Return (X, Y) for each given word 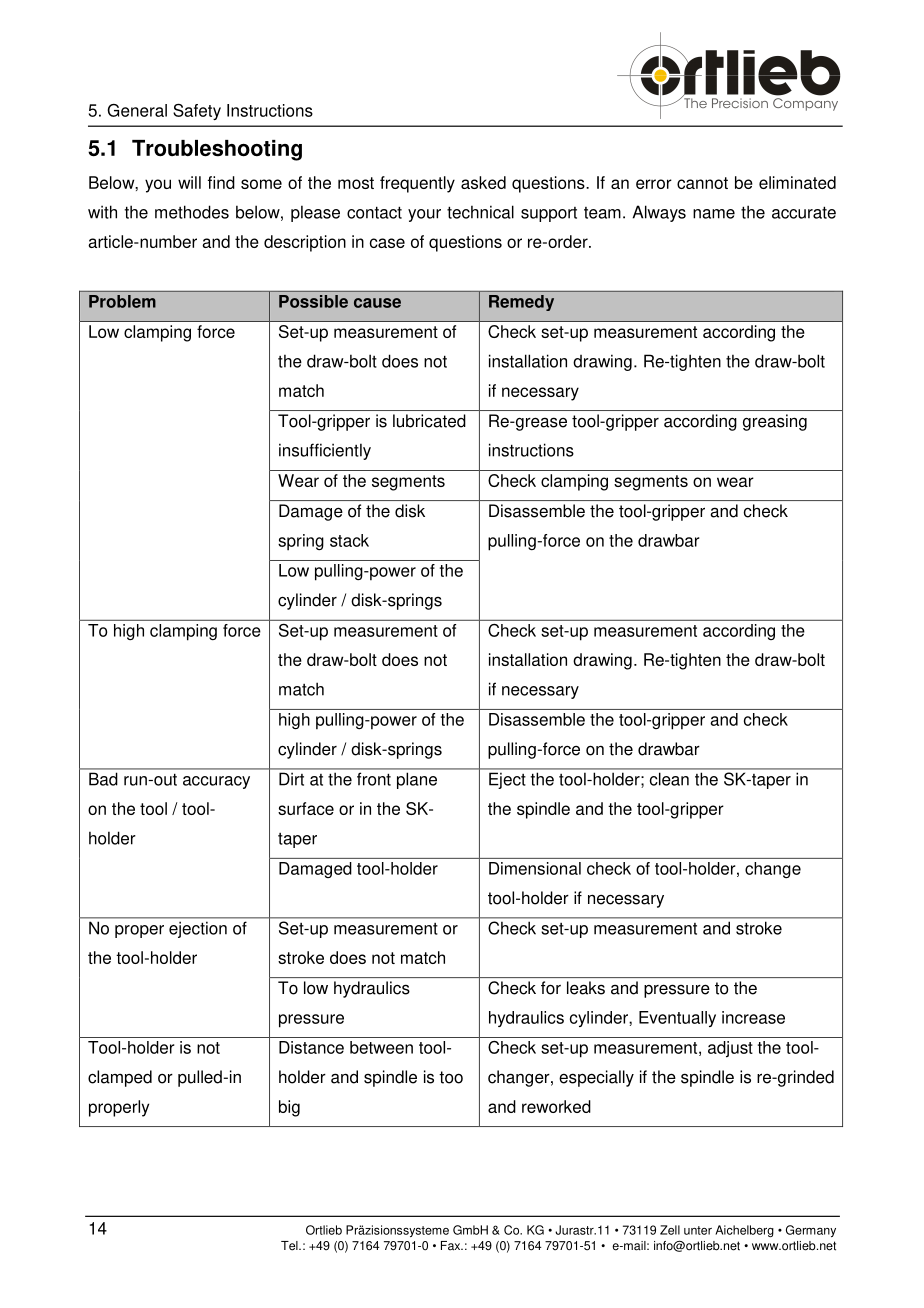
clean (669, 779)
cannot (702, 183)
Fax (452, 1246)
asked (483, 182)
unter (698, 1230)
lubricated (429, 421)
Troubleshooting (217, 150)
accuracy (216, 782)
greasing (775, 422)
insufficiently (325, 451)
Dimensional (535, 868)
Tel (290, 1246)
